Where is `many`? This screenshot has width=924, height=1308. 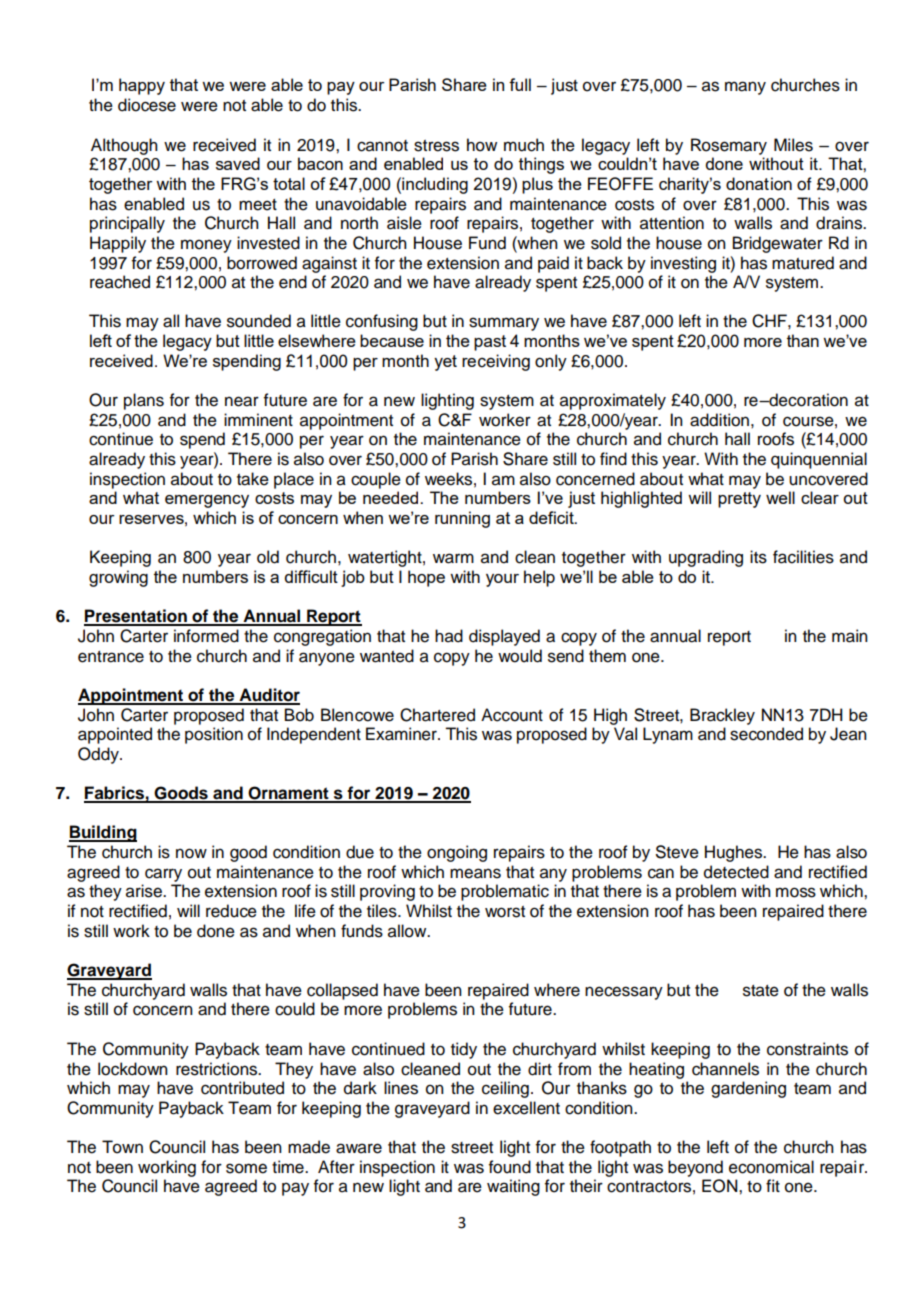
many is located at coordinates (745, 88).
